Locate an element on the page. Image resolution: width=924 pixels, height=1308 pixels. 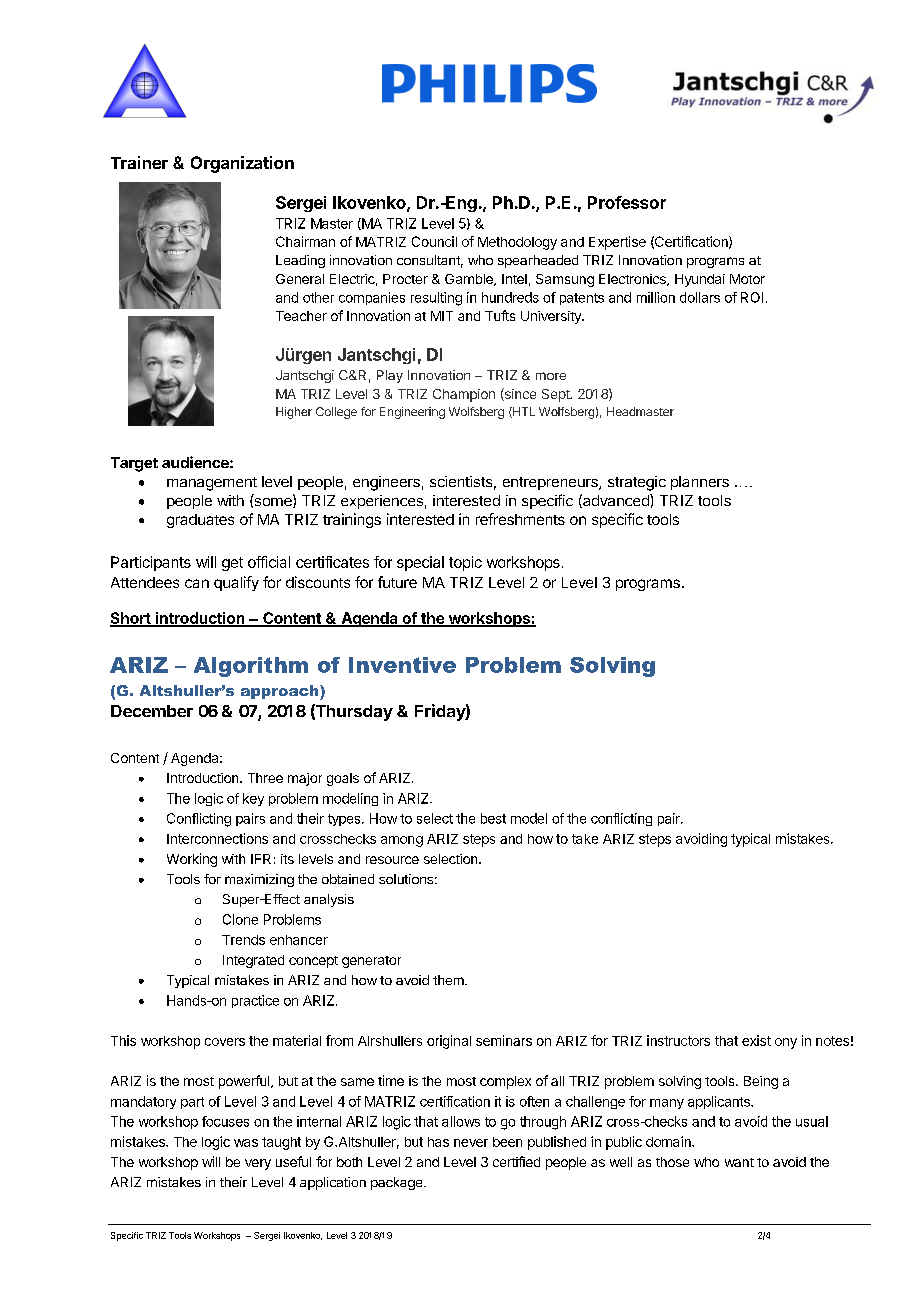
Inventive is located at coordinates (402, 665).
